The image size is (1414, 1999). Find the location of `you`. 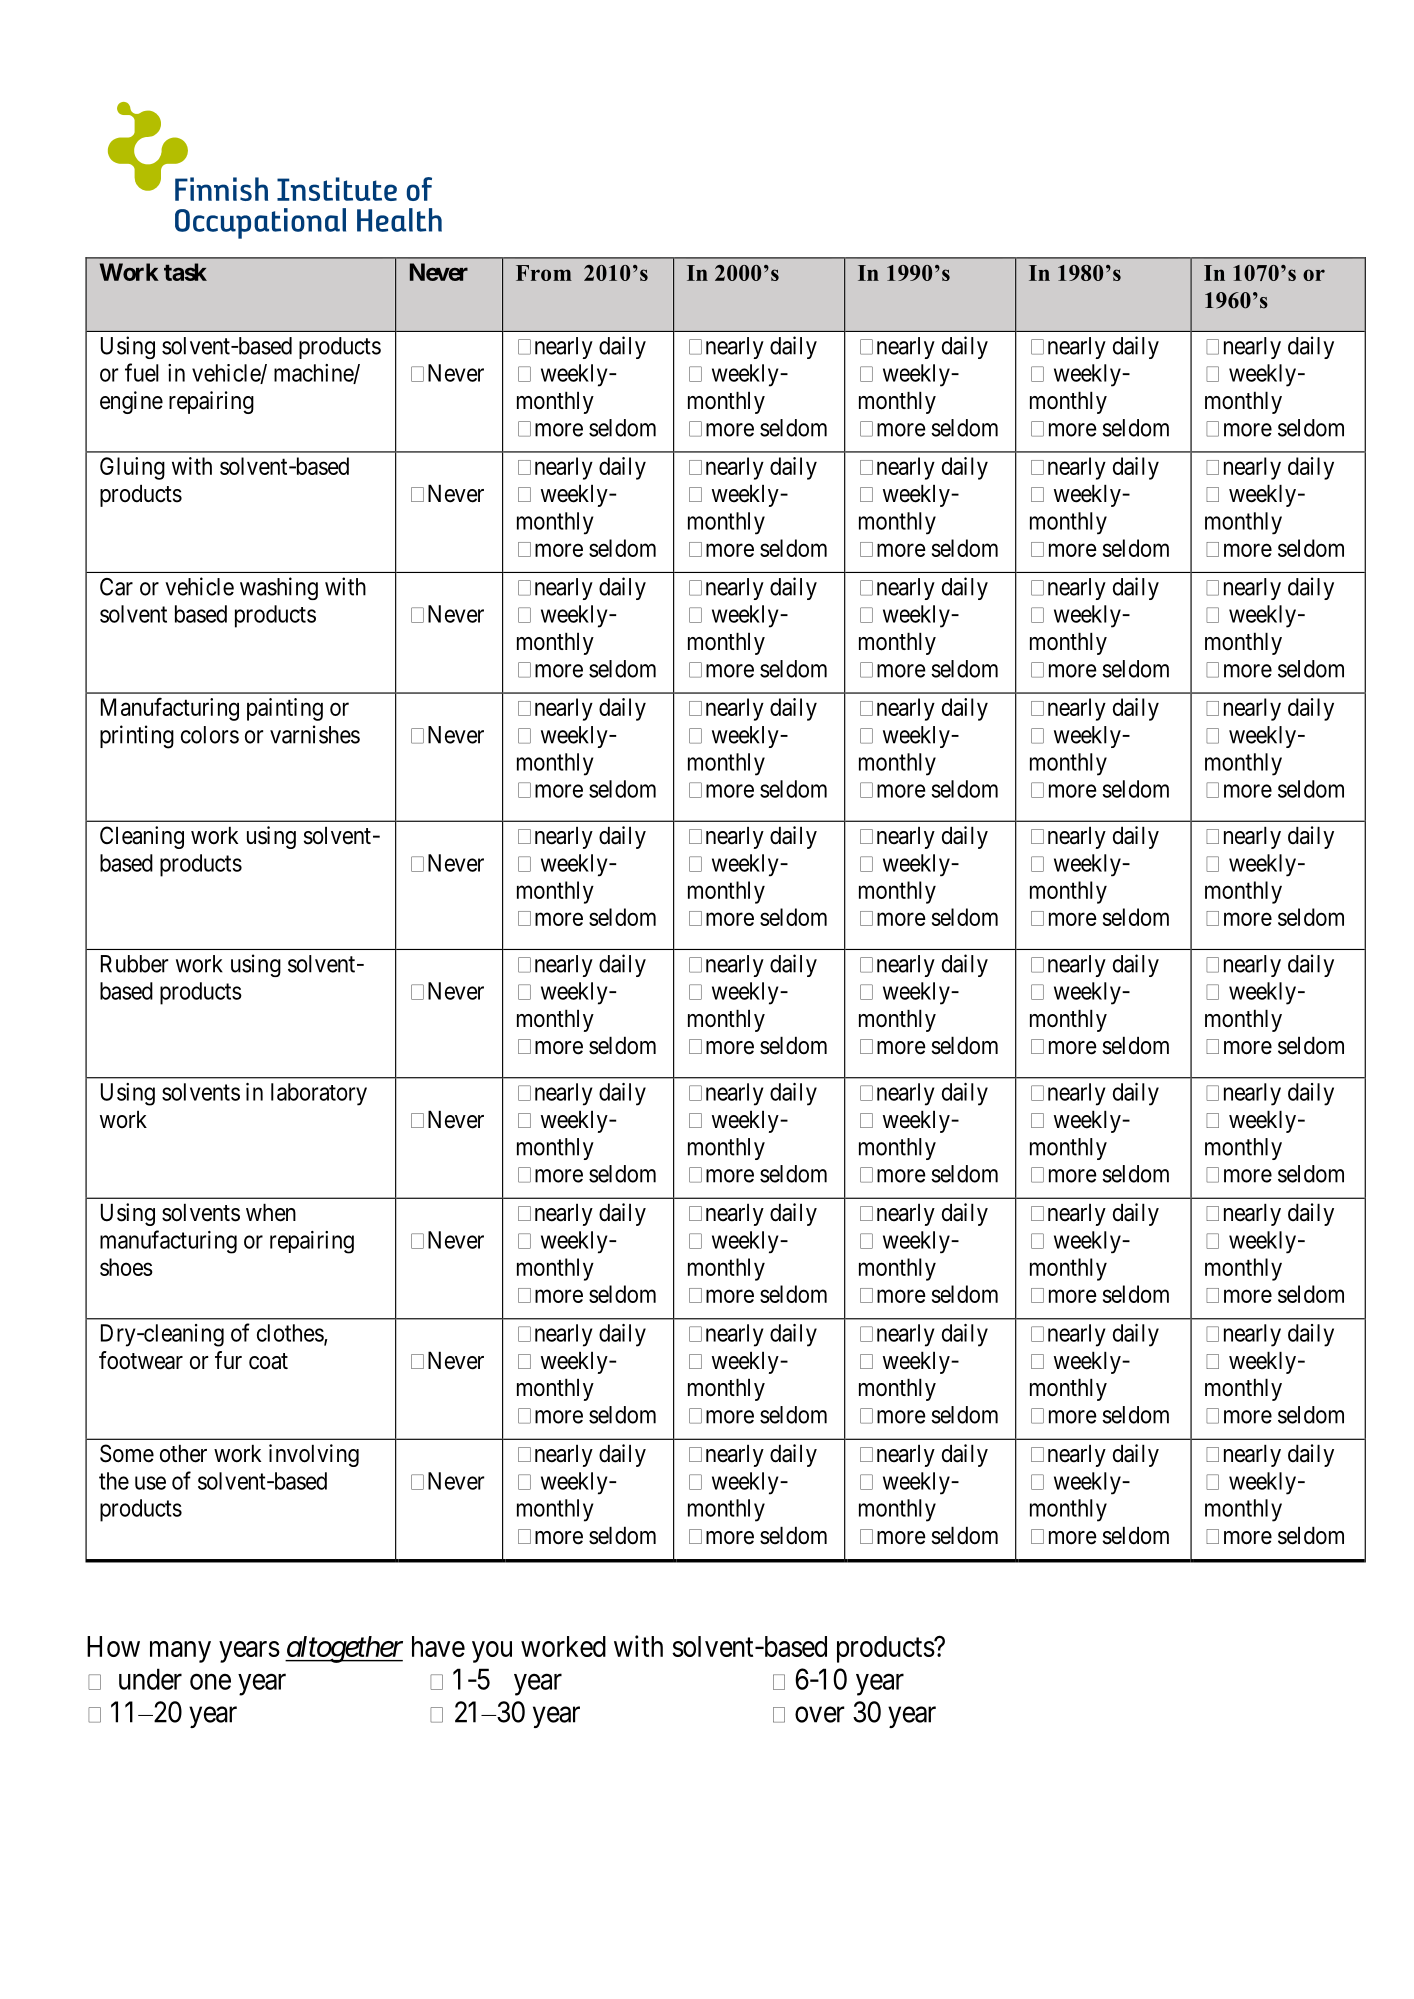

you is located at coordinates (492, 1652).
